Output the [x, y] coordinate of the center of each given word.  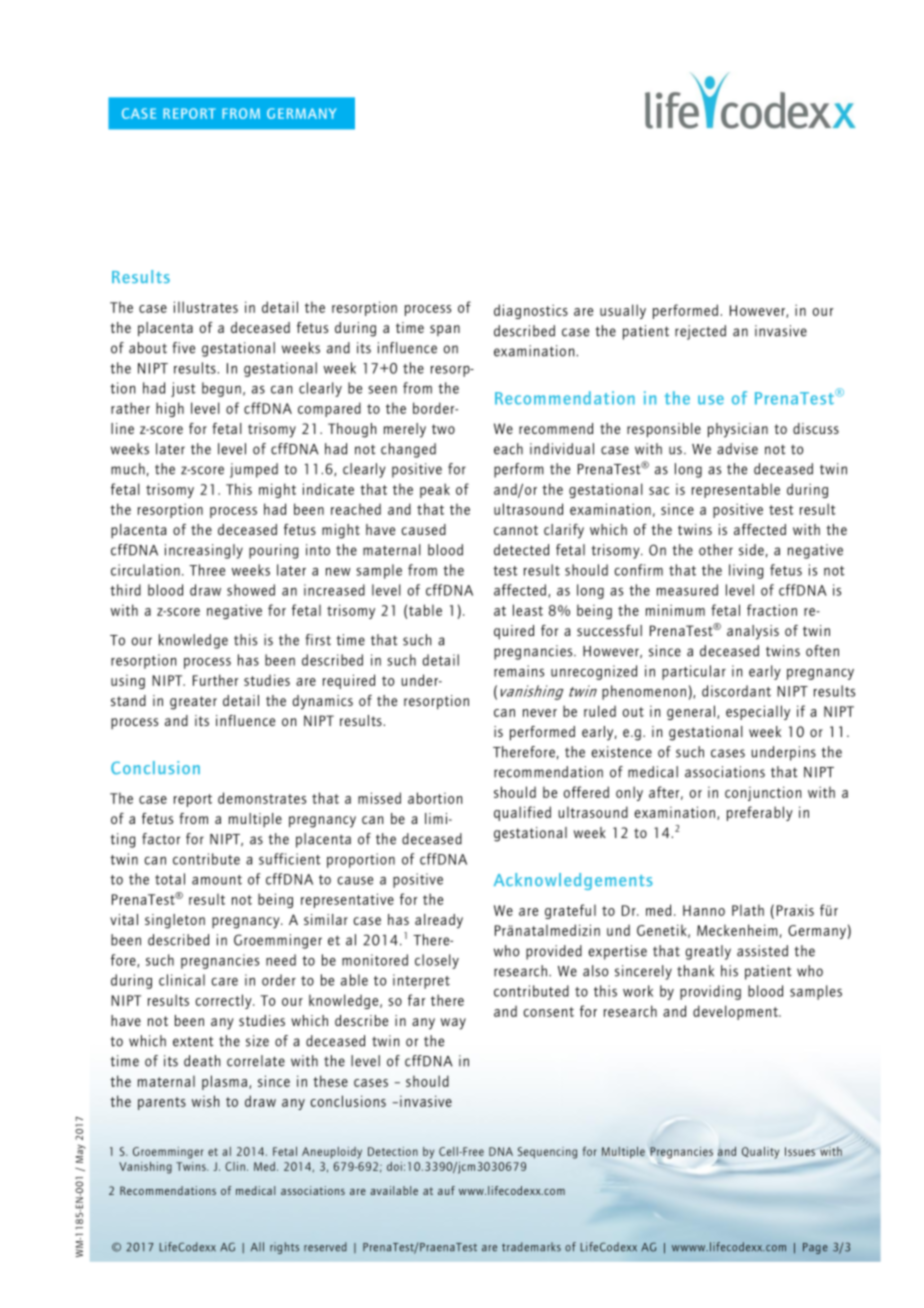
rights [284, 1248]
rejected [700, 332]
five [183, 348]
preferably [760, 813]
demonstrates [262, 798]
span [445, 330]
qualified [522, 813]
